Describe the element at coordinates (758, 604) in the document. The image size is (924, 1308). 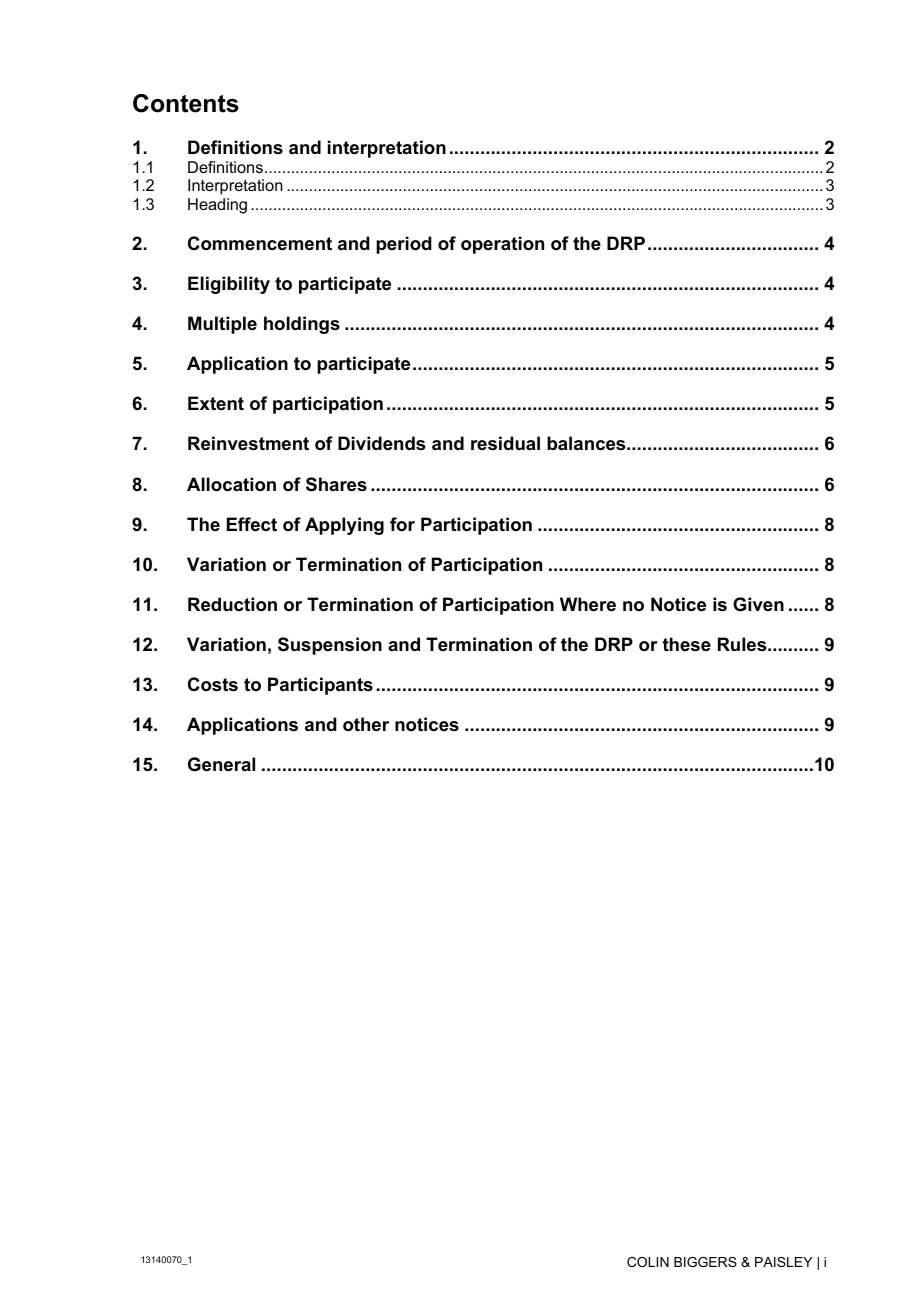
I see `Given` at that location.
